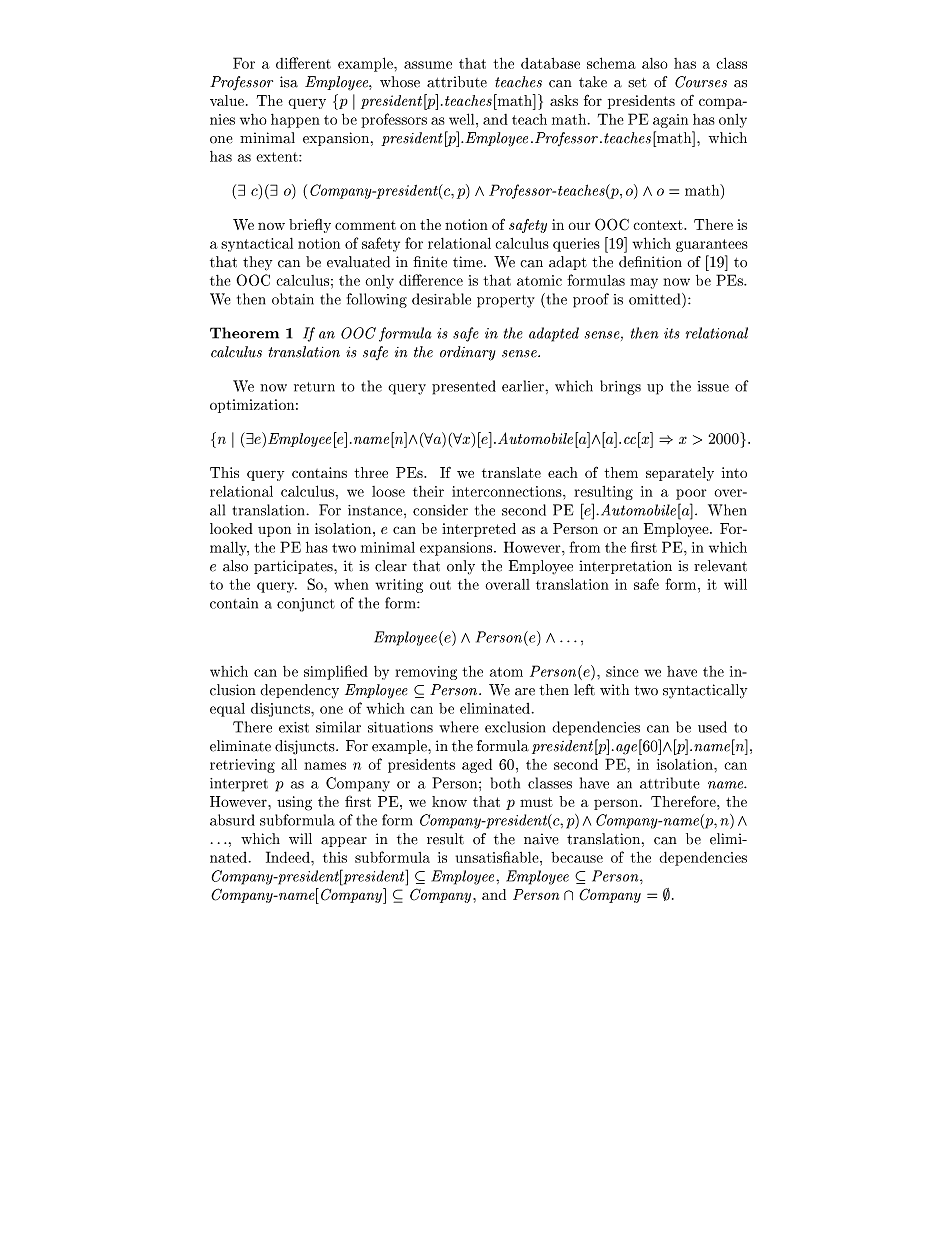  Describe the element at coordinates (294, 567) in the screenshot. I see `participates` at that location.
